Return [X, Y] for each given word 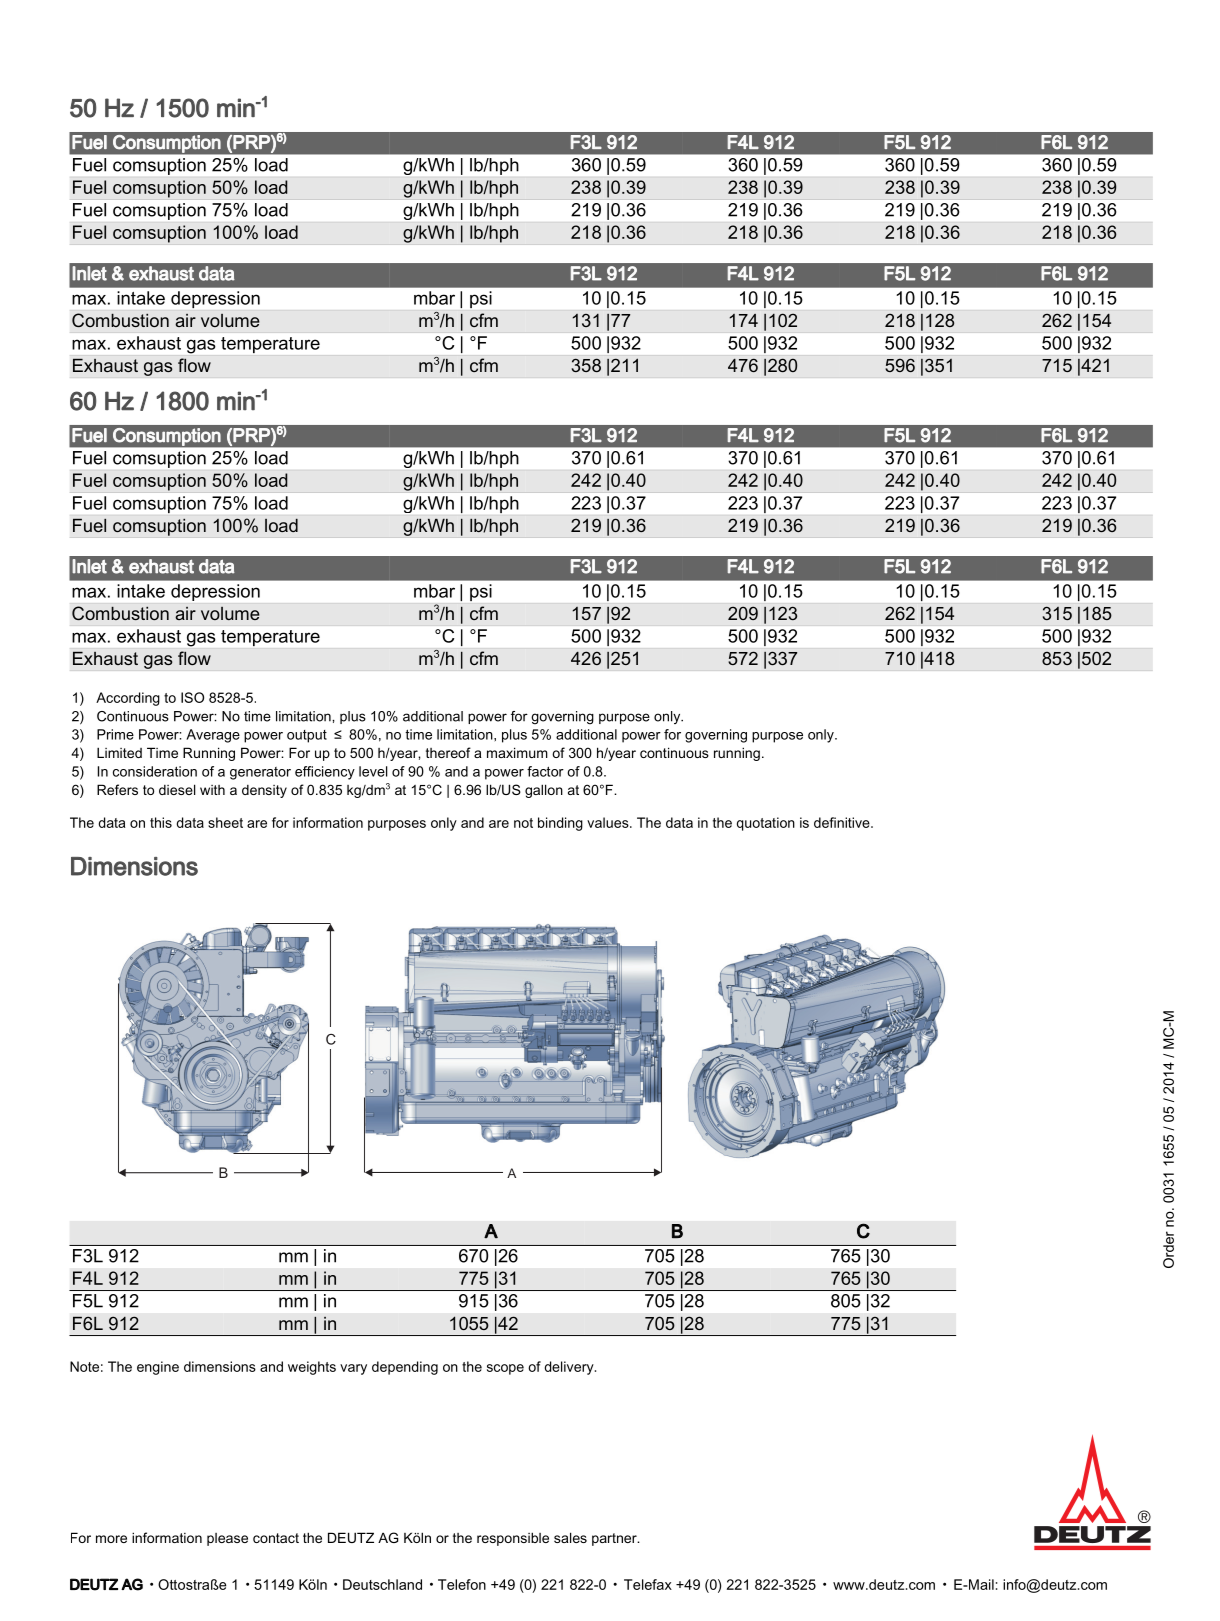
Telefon [462, 1584]
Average [213, 736]
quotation [766, 824]
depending [405, 1368]
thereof [448, 752]
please [227, 1539]
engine [158, 1368]
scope [505, 1369]
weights [312, 1368]
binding [560, 824]
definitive [843, 822]
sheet [225, 822]
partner [615, 1539]
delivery [570, 1368]
